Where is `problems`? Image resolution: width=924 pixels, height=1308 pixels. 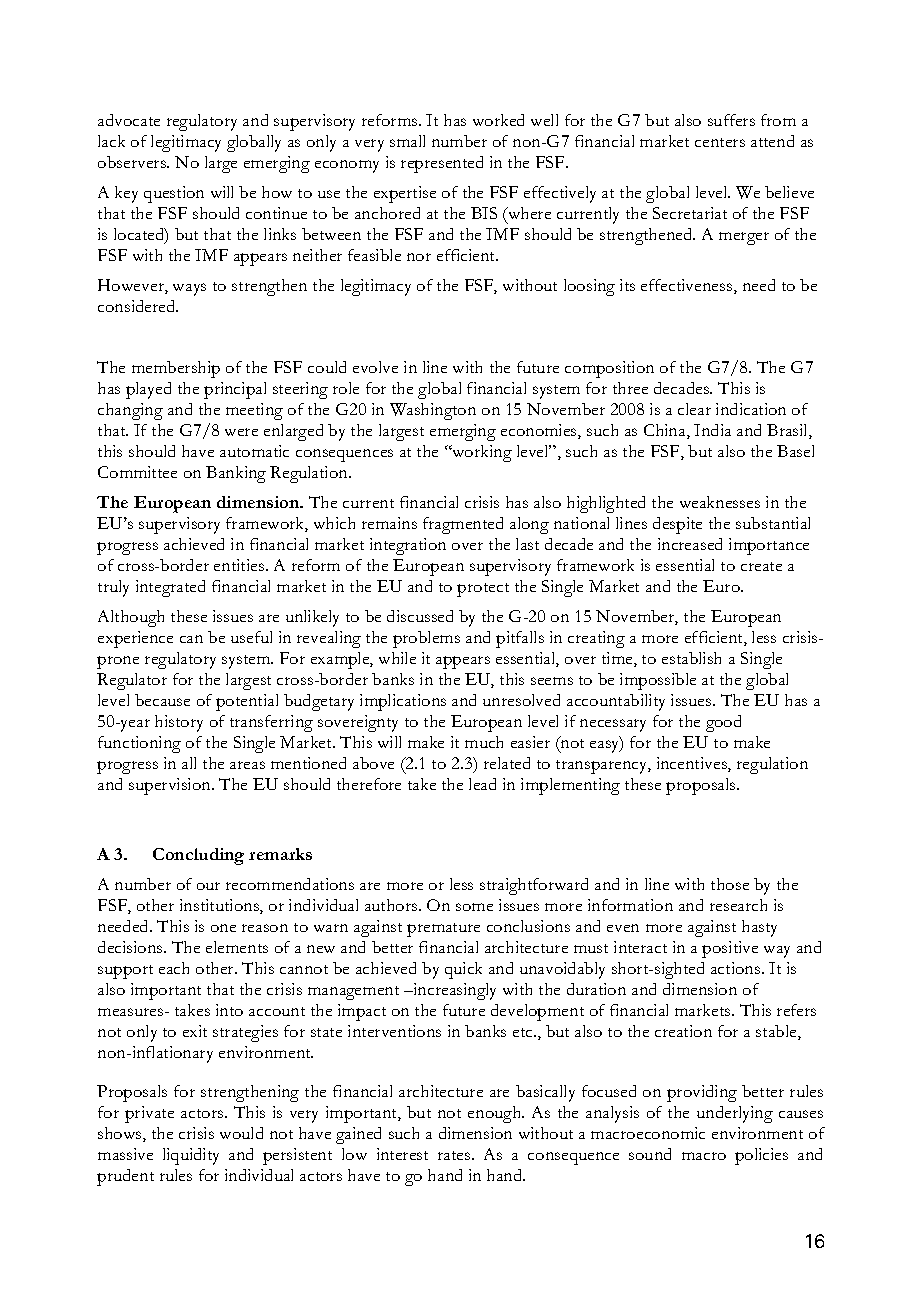
problems is located at coordinates (426, 639).
